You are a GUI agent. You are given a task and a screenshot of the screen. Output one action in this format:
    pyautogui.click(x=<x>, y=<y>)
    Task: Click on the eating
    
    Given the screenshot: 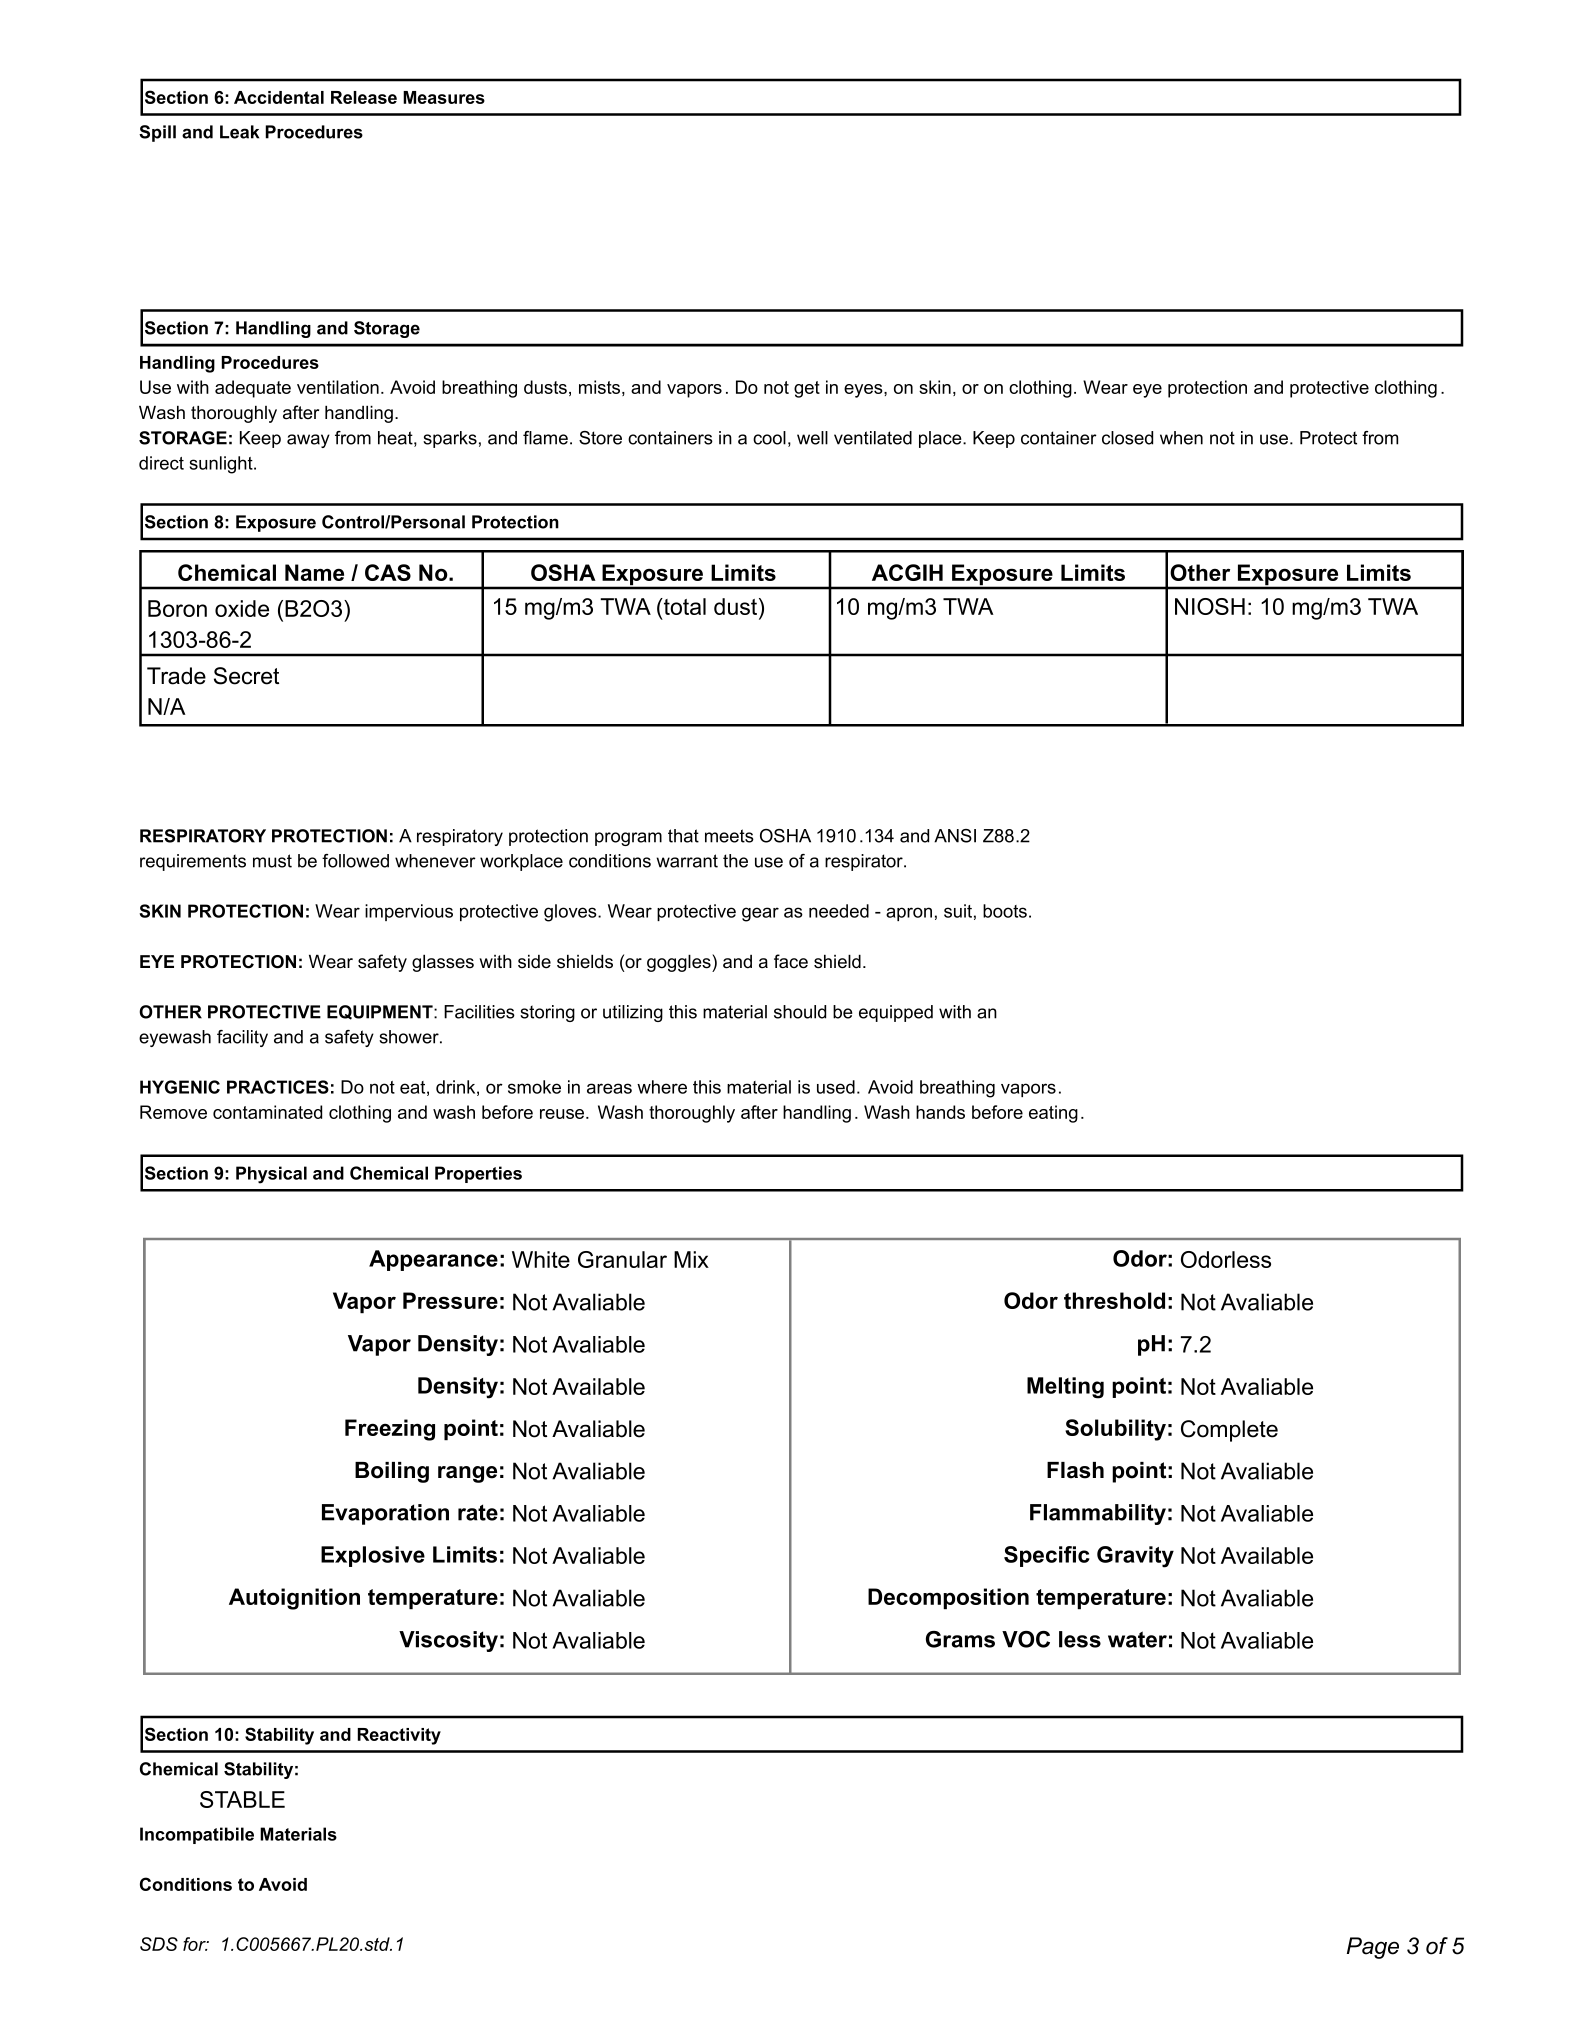 What is the action you would take?
    pyautogui.click(x=1053, y=1114)
